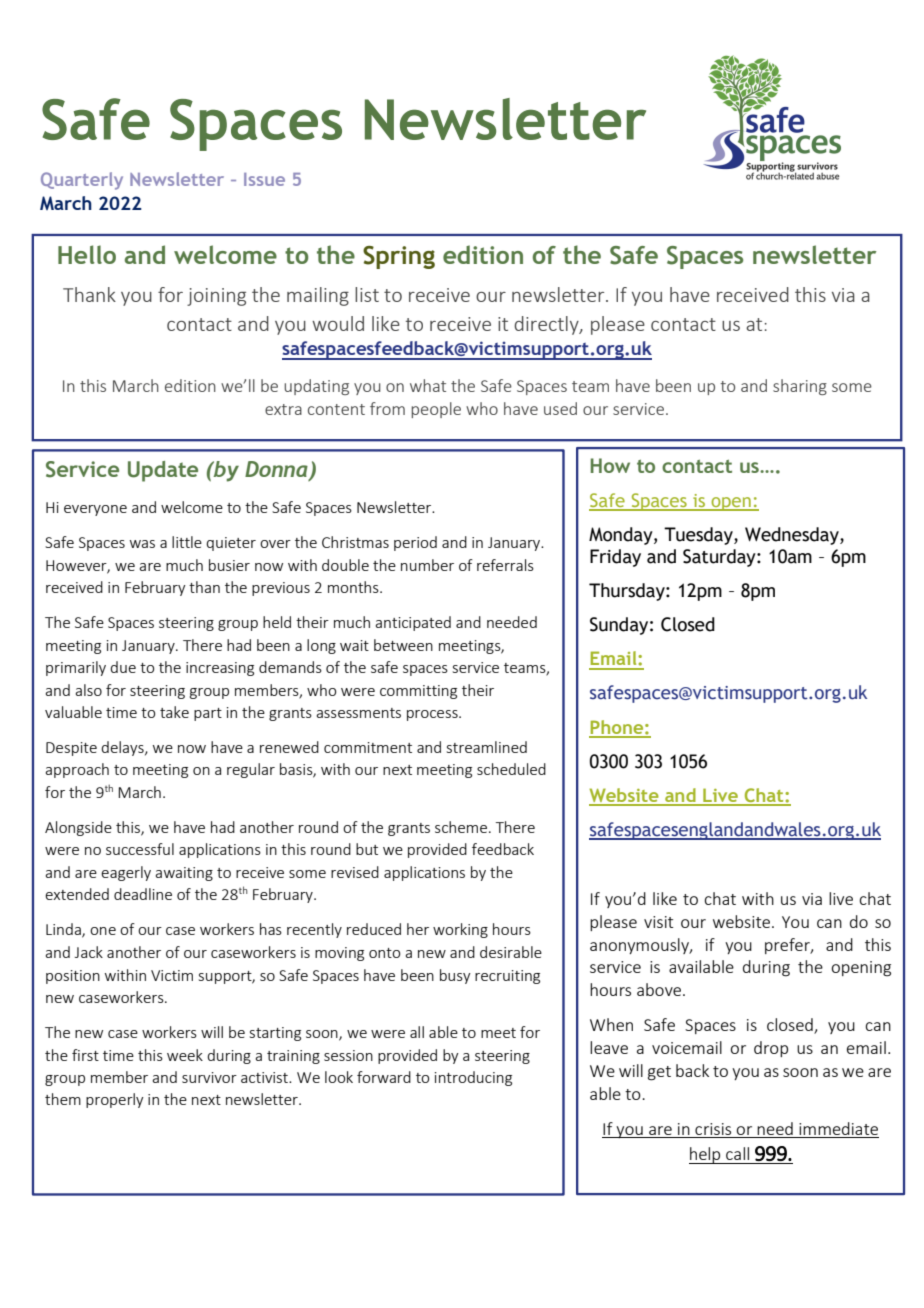  I want to click on was, so click(142, 544).
